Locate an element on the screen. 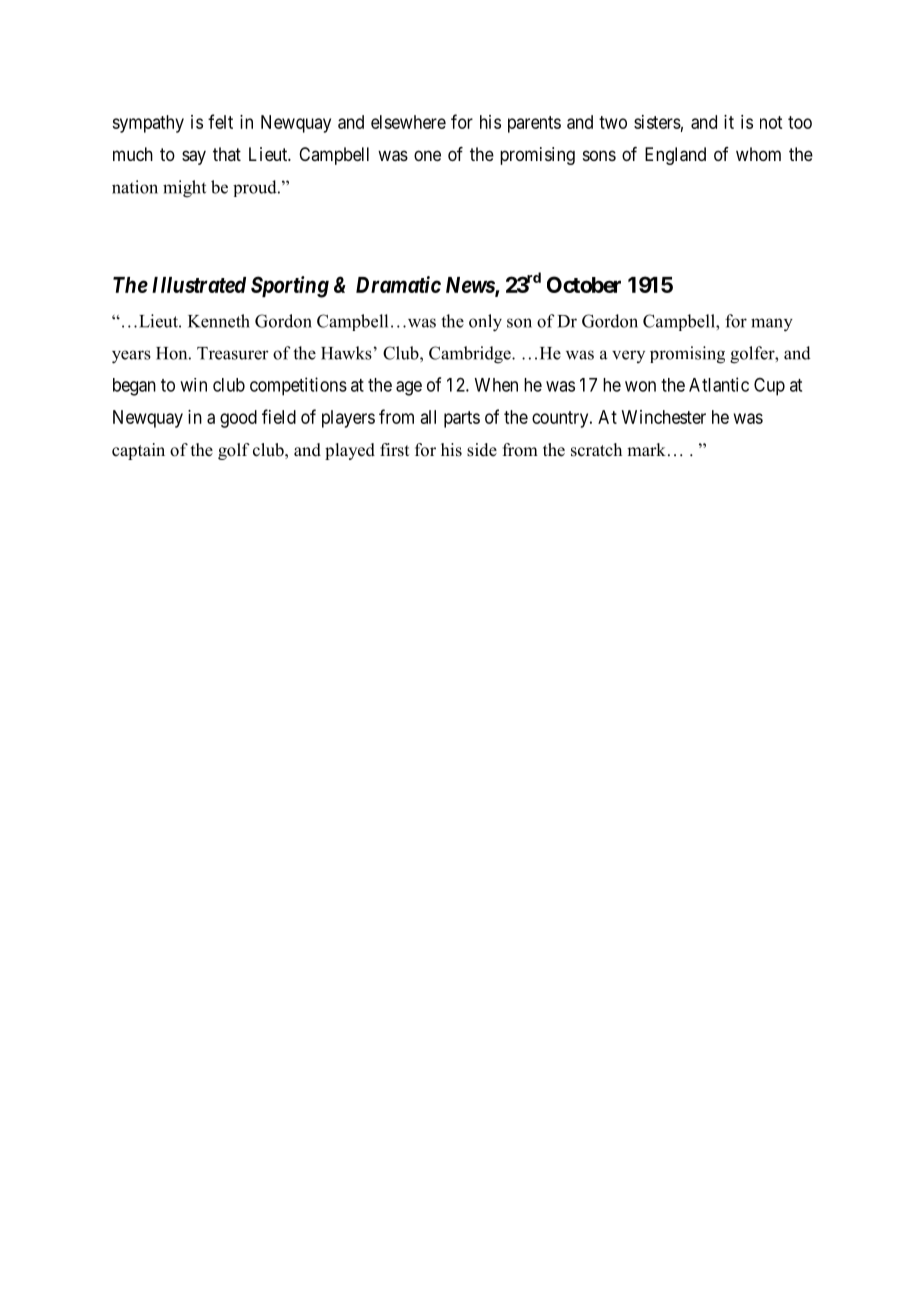 The width and height of the screenshot is (924, 1308). might is located at coordinates (184, 189).
